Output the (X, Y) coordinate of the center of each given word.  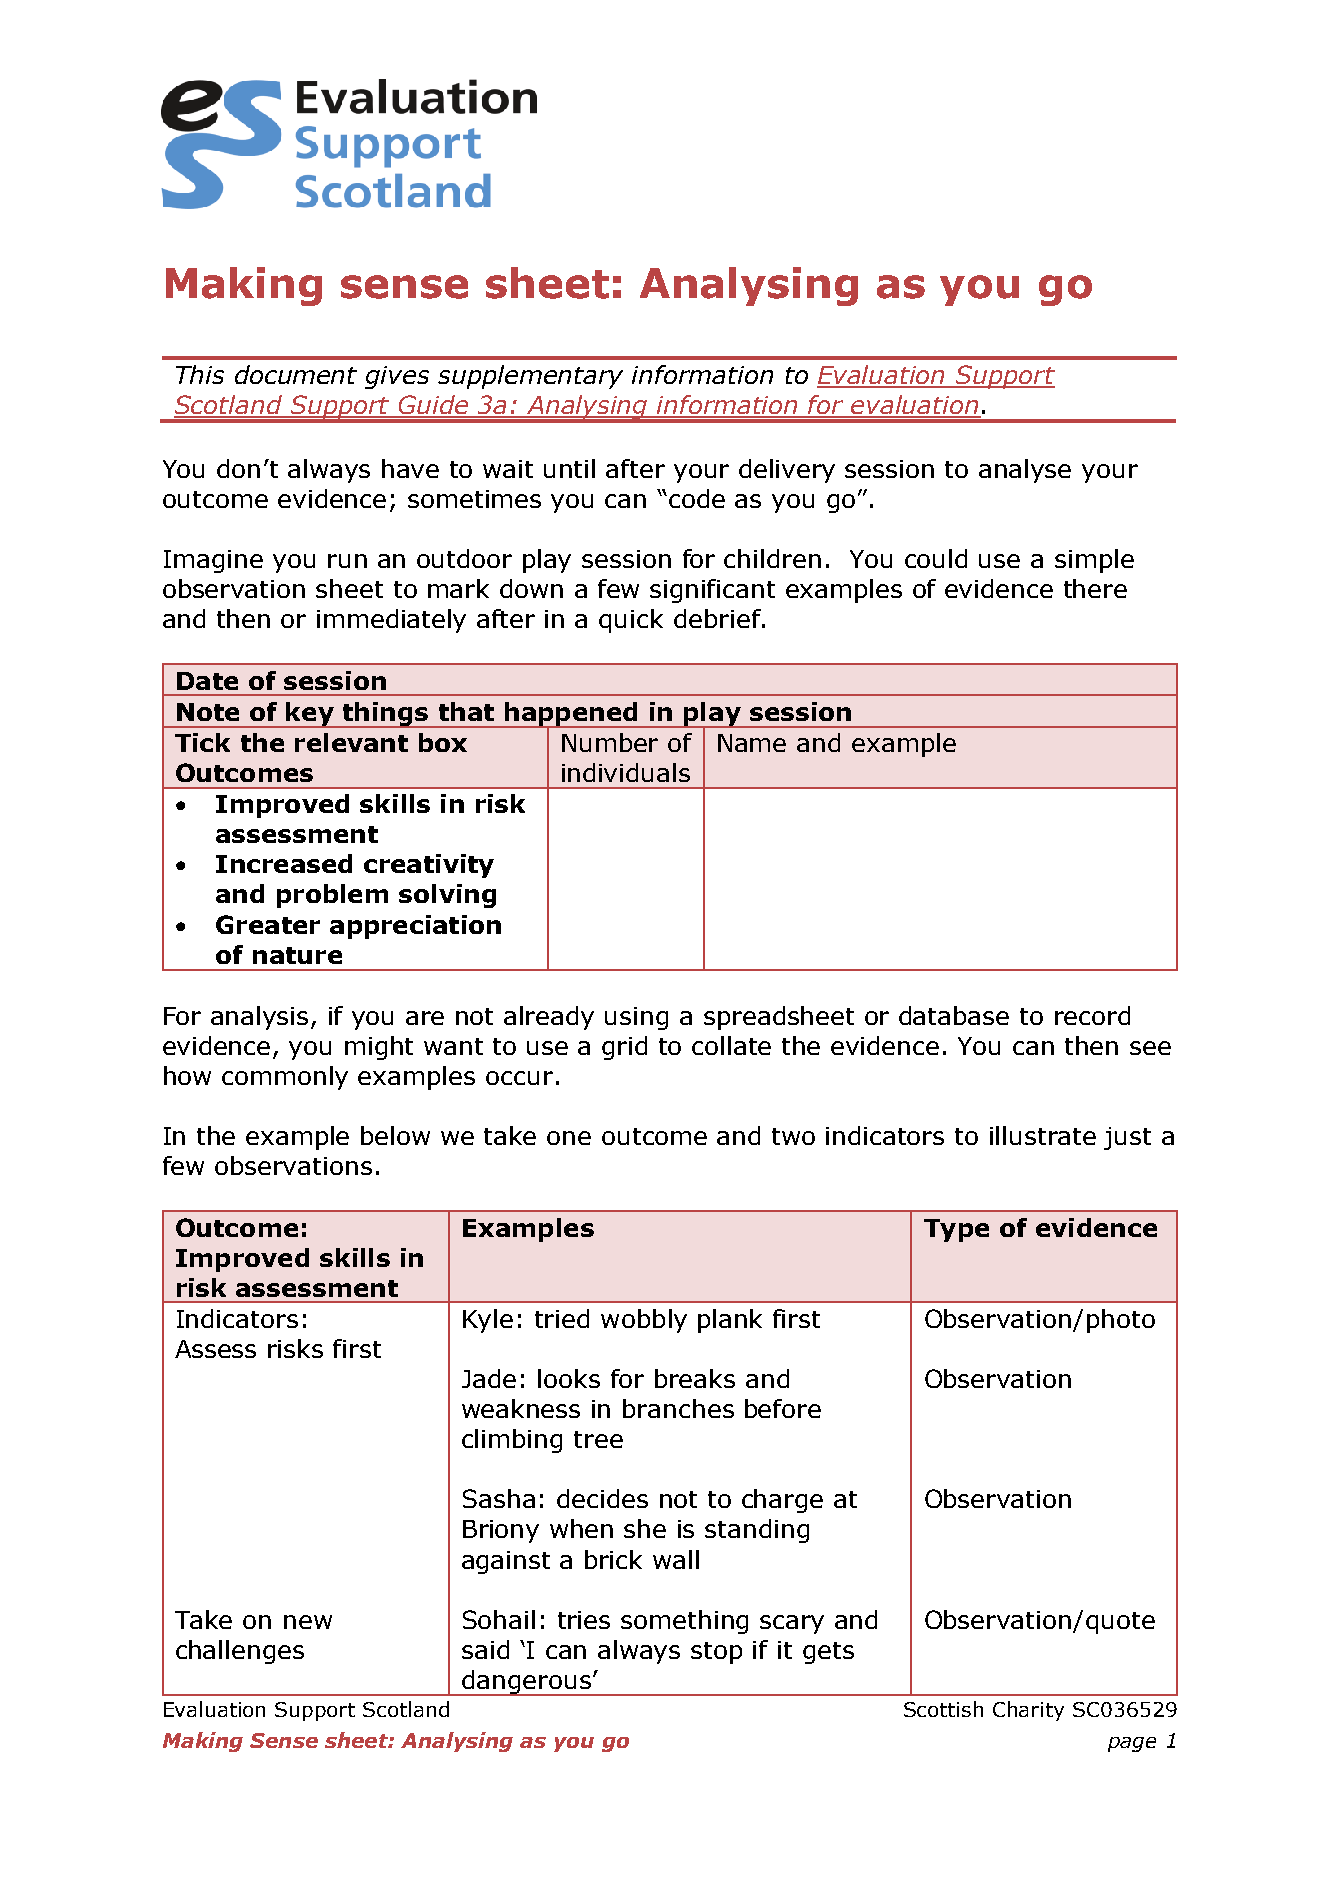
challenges (240, 1652)
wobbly (644, 1321)
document (296, 374)
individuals (626, 772)
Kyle (488, 1321)
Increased (284, 863)
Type (956, 1230)
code (697, 498)
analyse (1025, 471)
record (1092, 1015)
